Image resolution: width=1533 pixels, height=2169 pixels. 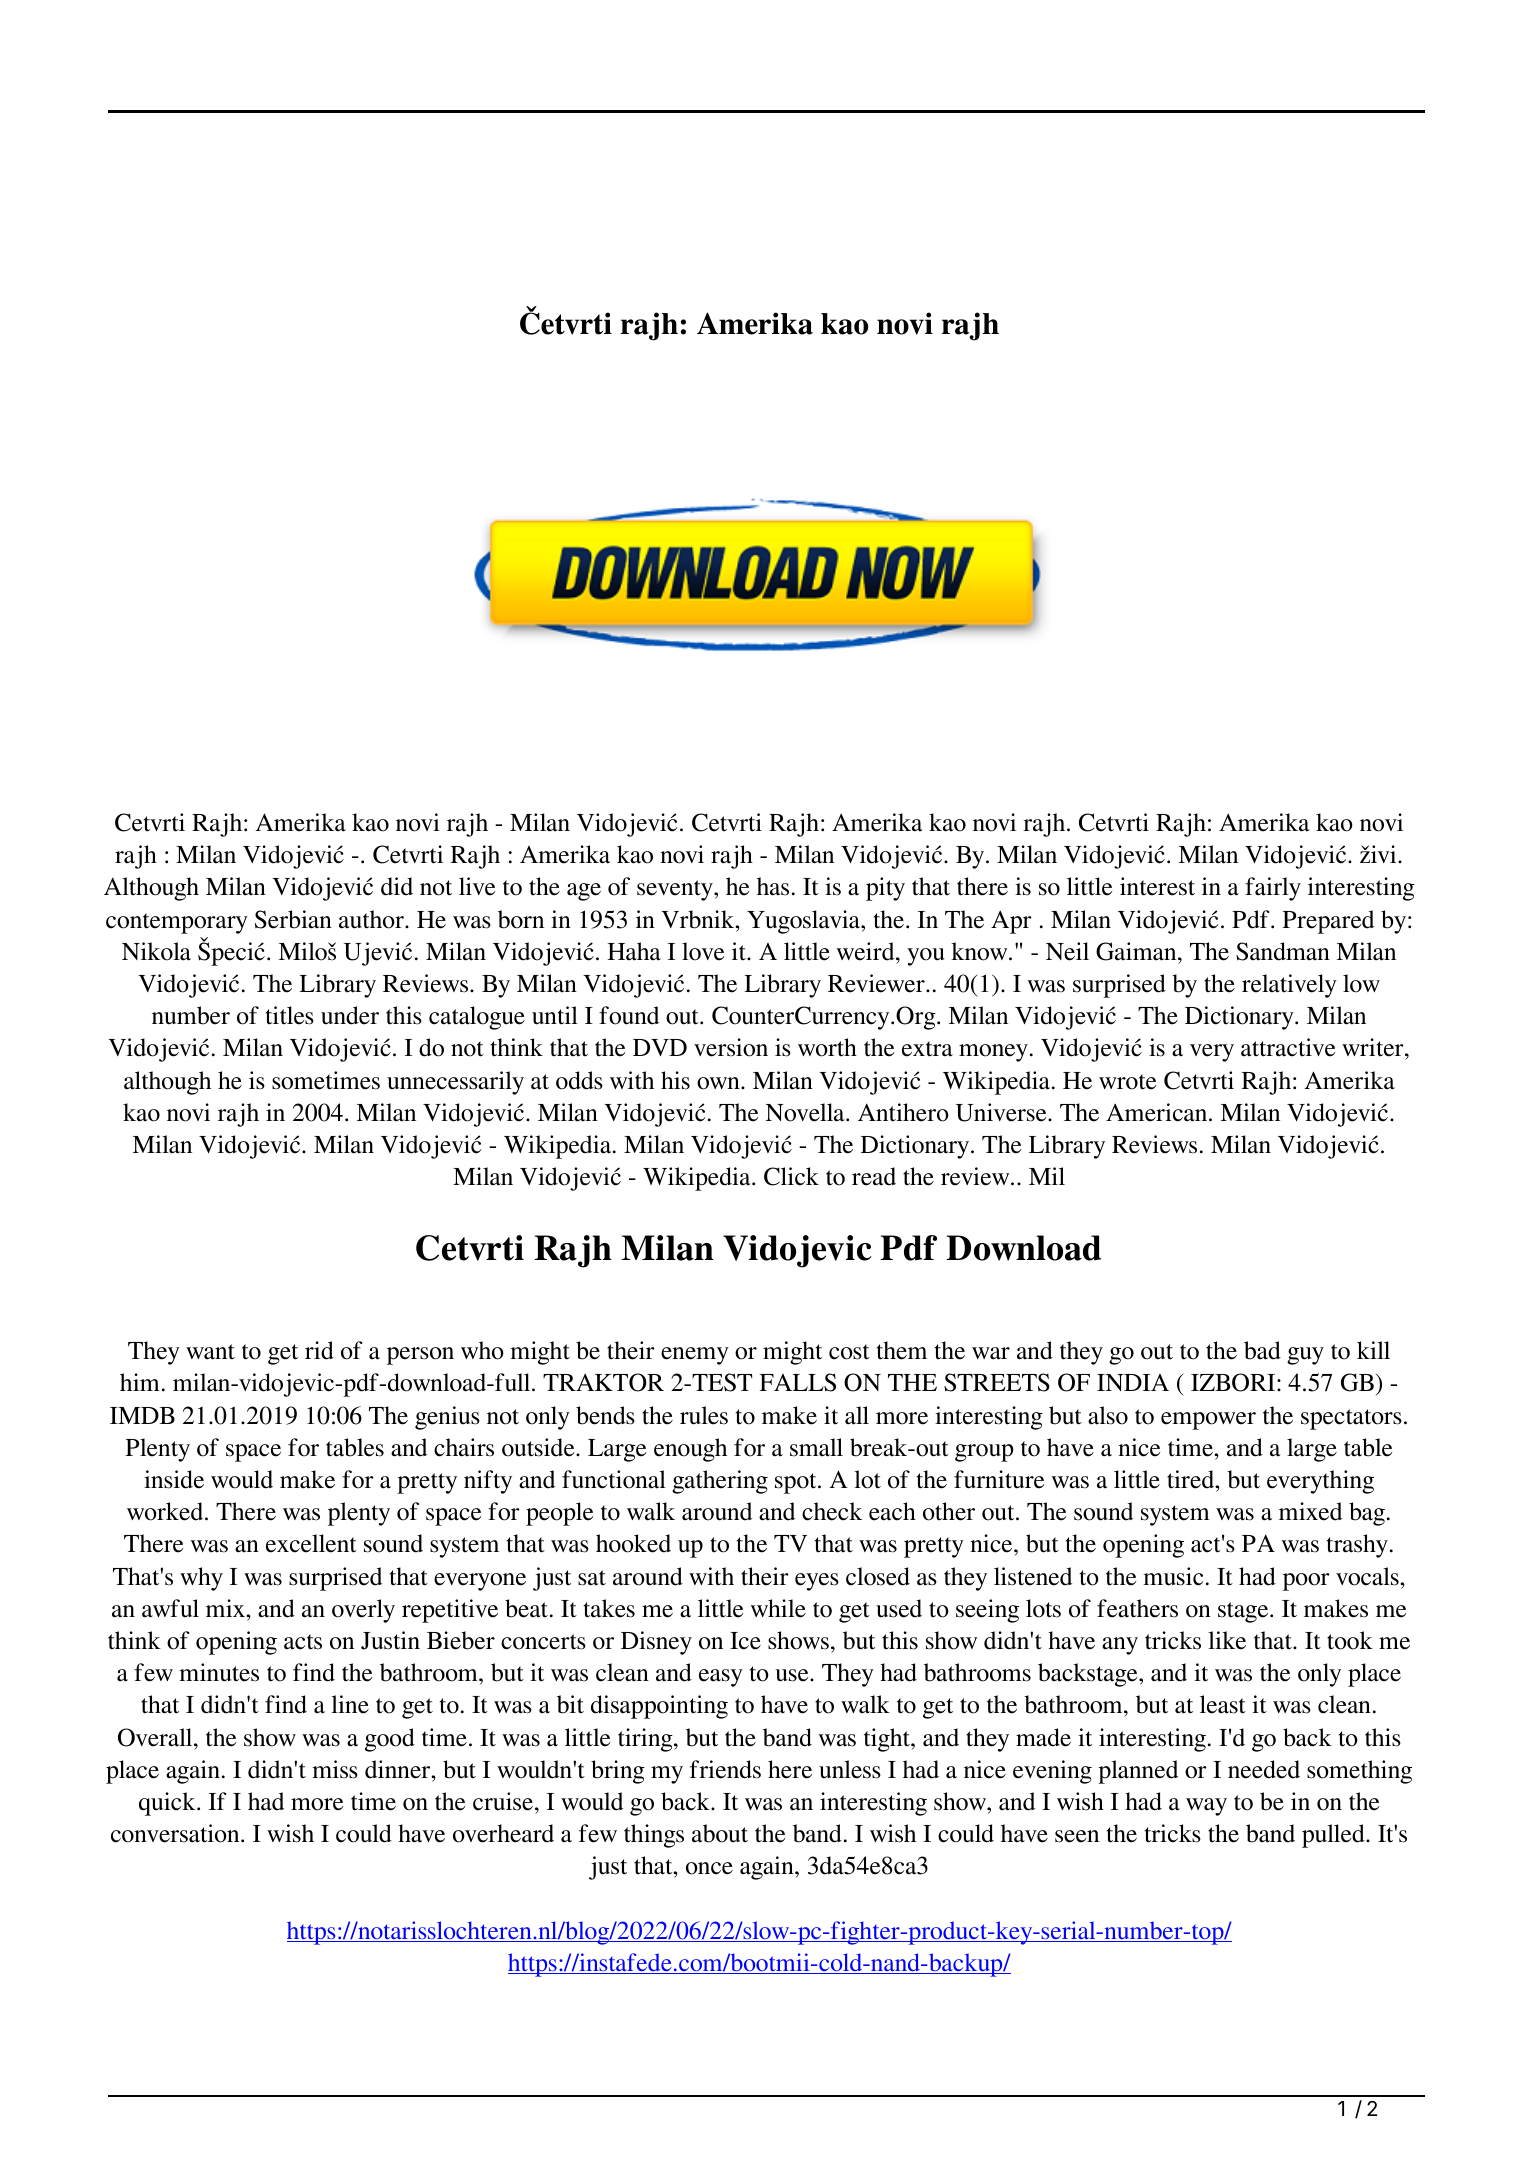 What do you see at coordinates (1158, 1112) in the screenshot?
I see `American` at bounding box center [1158, 1112].
